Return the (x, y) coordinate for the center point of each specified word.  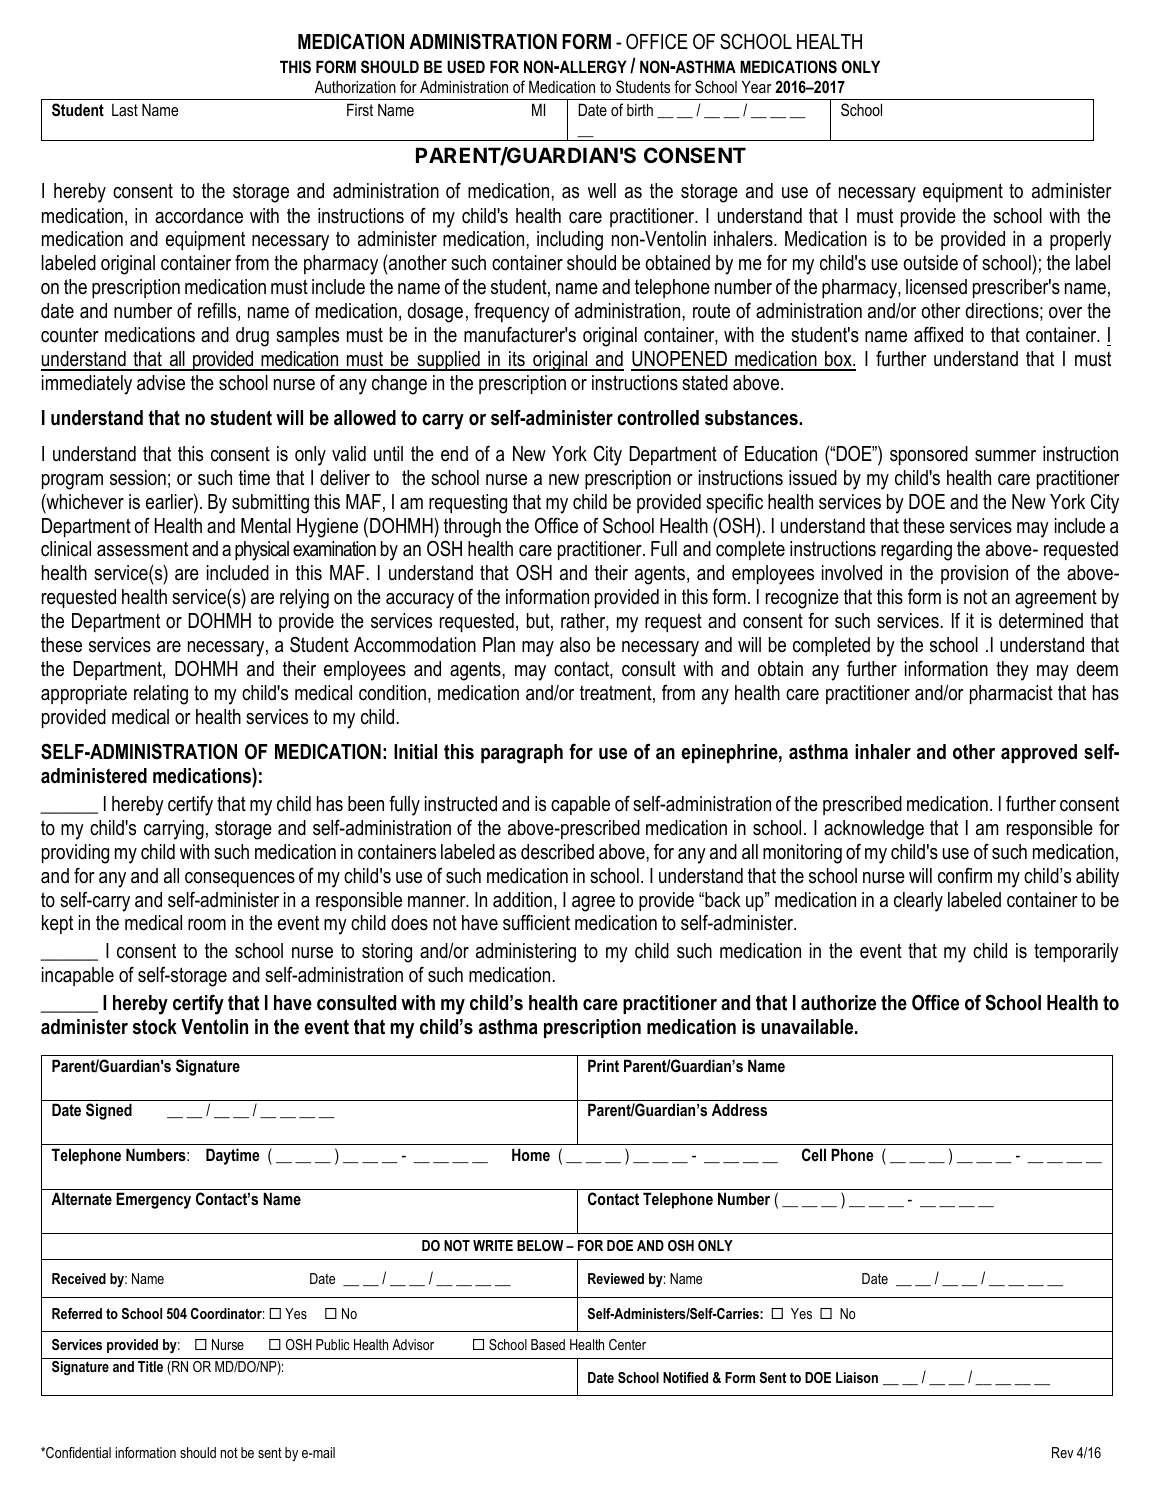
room (207, 925)
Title (150, 1366)
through (472, 528)
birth (640, 109)
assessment (142, 549)
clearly (918, 902)
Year (756, 86)
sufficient (536, 922)
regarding (916, 551)
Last (125, 110)
